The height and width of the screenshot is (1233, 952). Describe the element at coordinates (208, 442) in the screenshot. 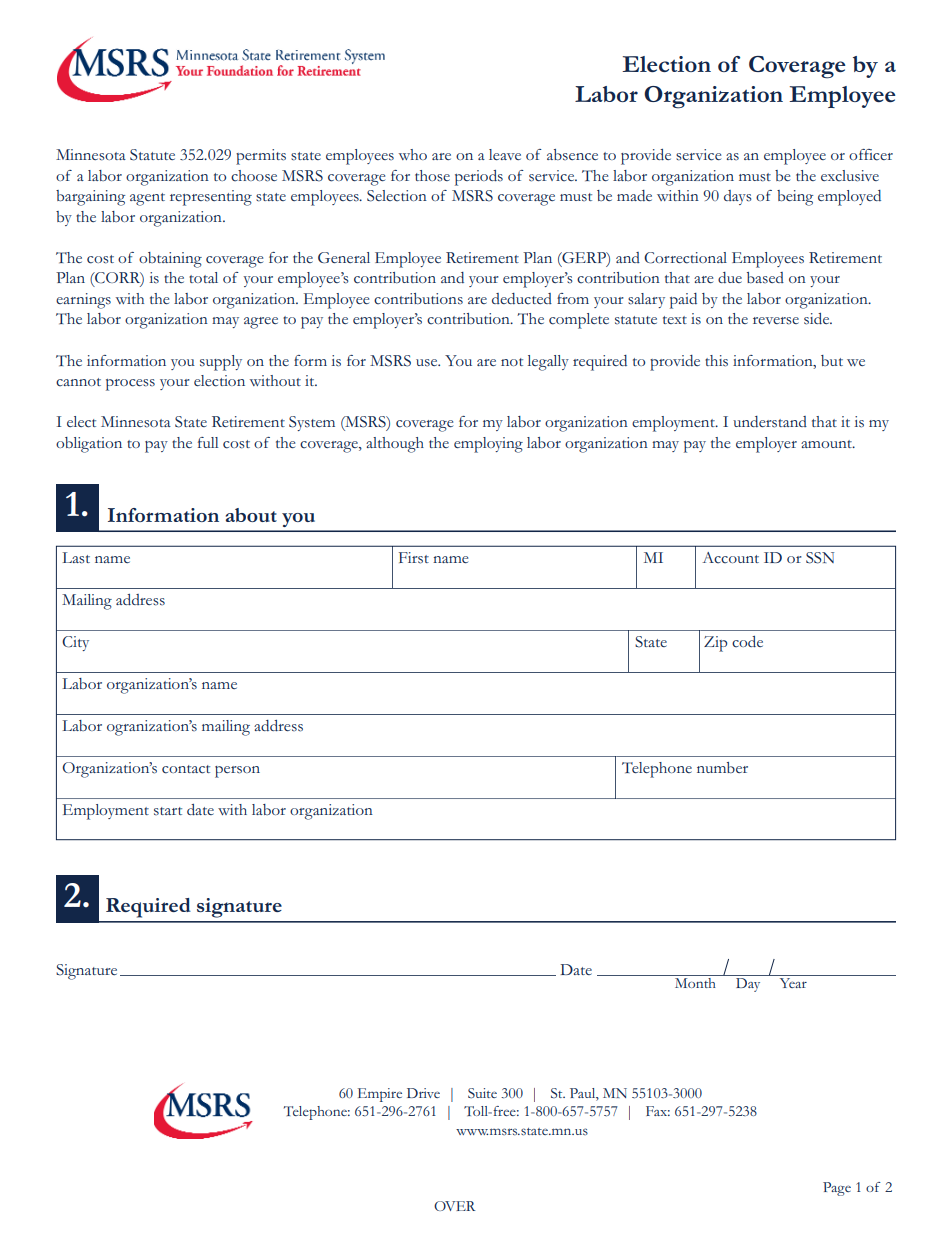

I see `full` at that location.
